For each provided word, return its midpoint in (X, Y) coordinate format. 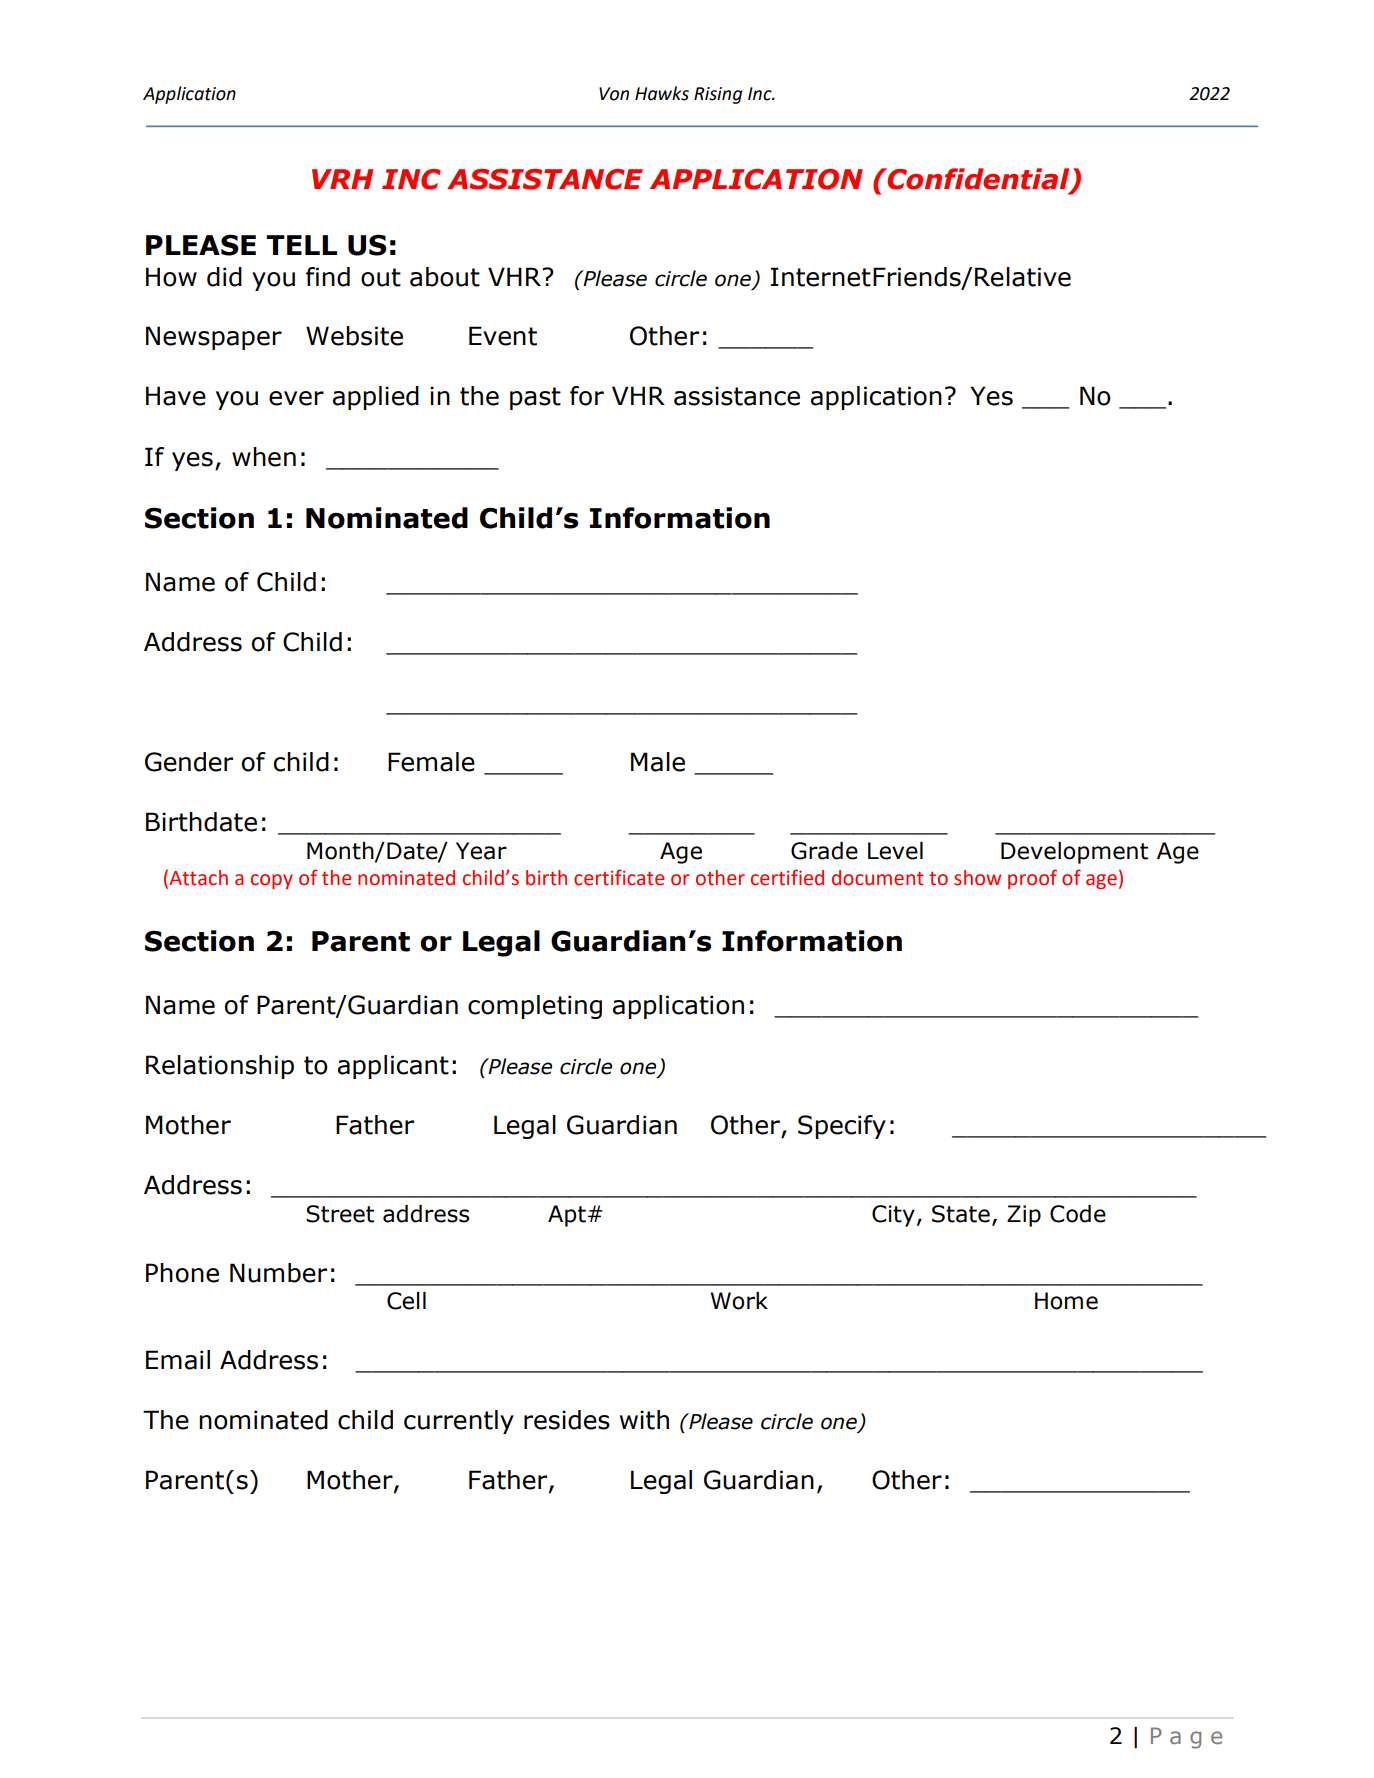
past (535, 398)
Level (895, 851)
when (264, 457)
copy (272, 881)
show (977, 878)
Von (614, 94)
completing (535, 1007)
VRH (342, 179)
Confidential (979, 180)
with (644, 1420)
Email (178, 1360)
